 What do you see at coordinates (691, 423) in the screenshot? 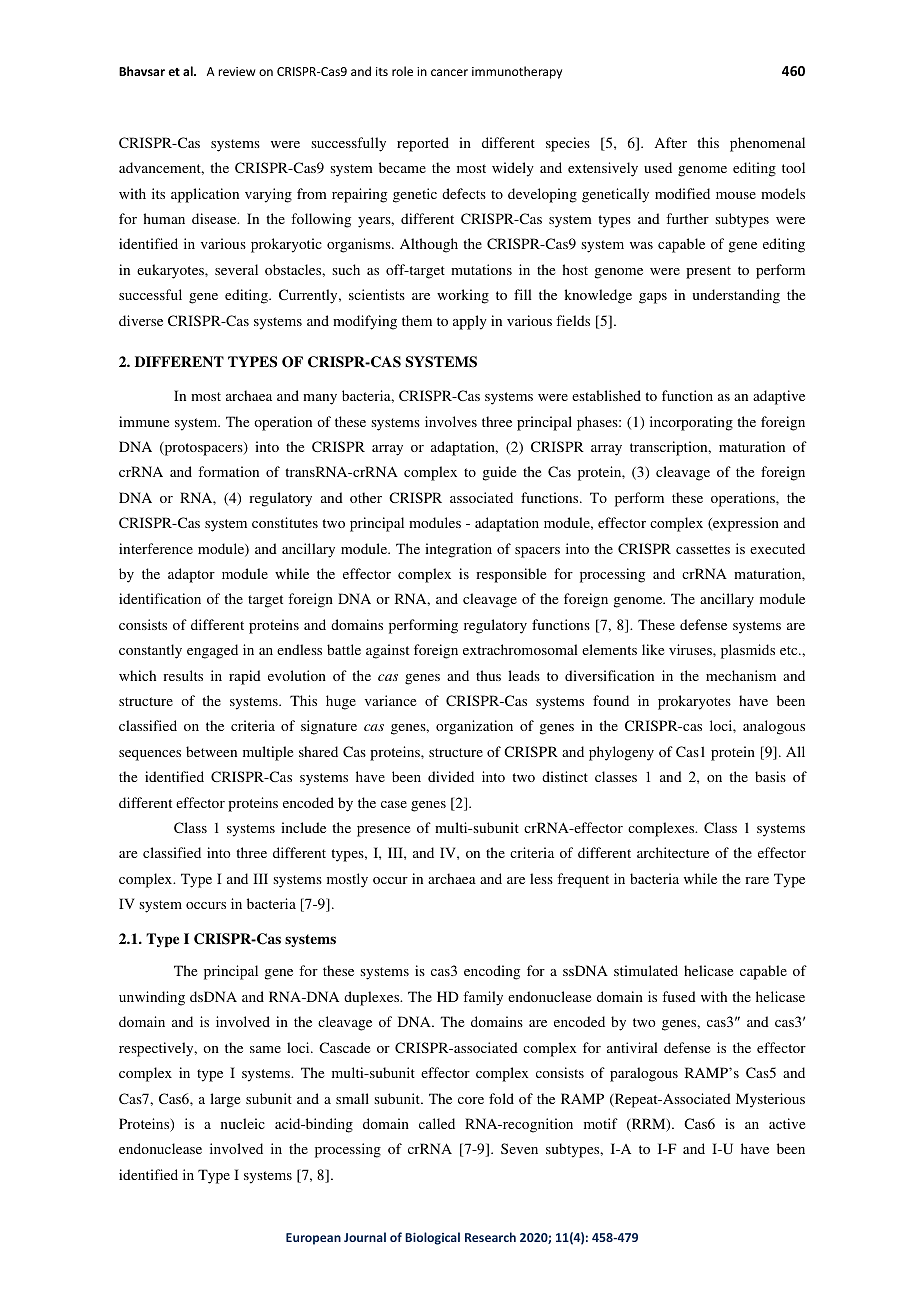
I see `incorporating` at bounding box center [691, 423].
